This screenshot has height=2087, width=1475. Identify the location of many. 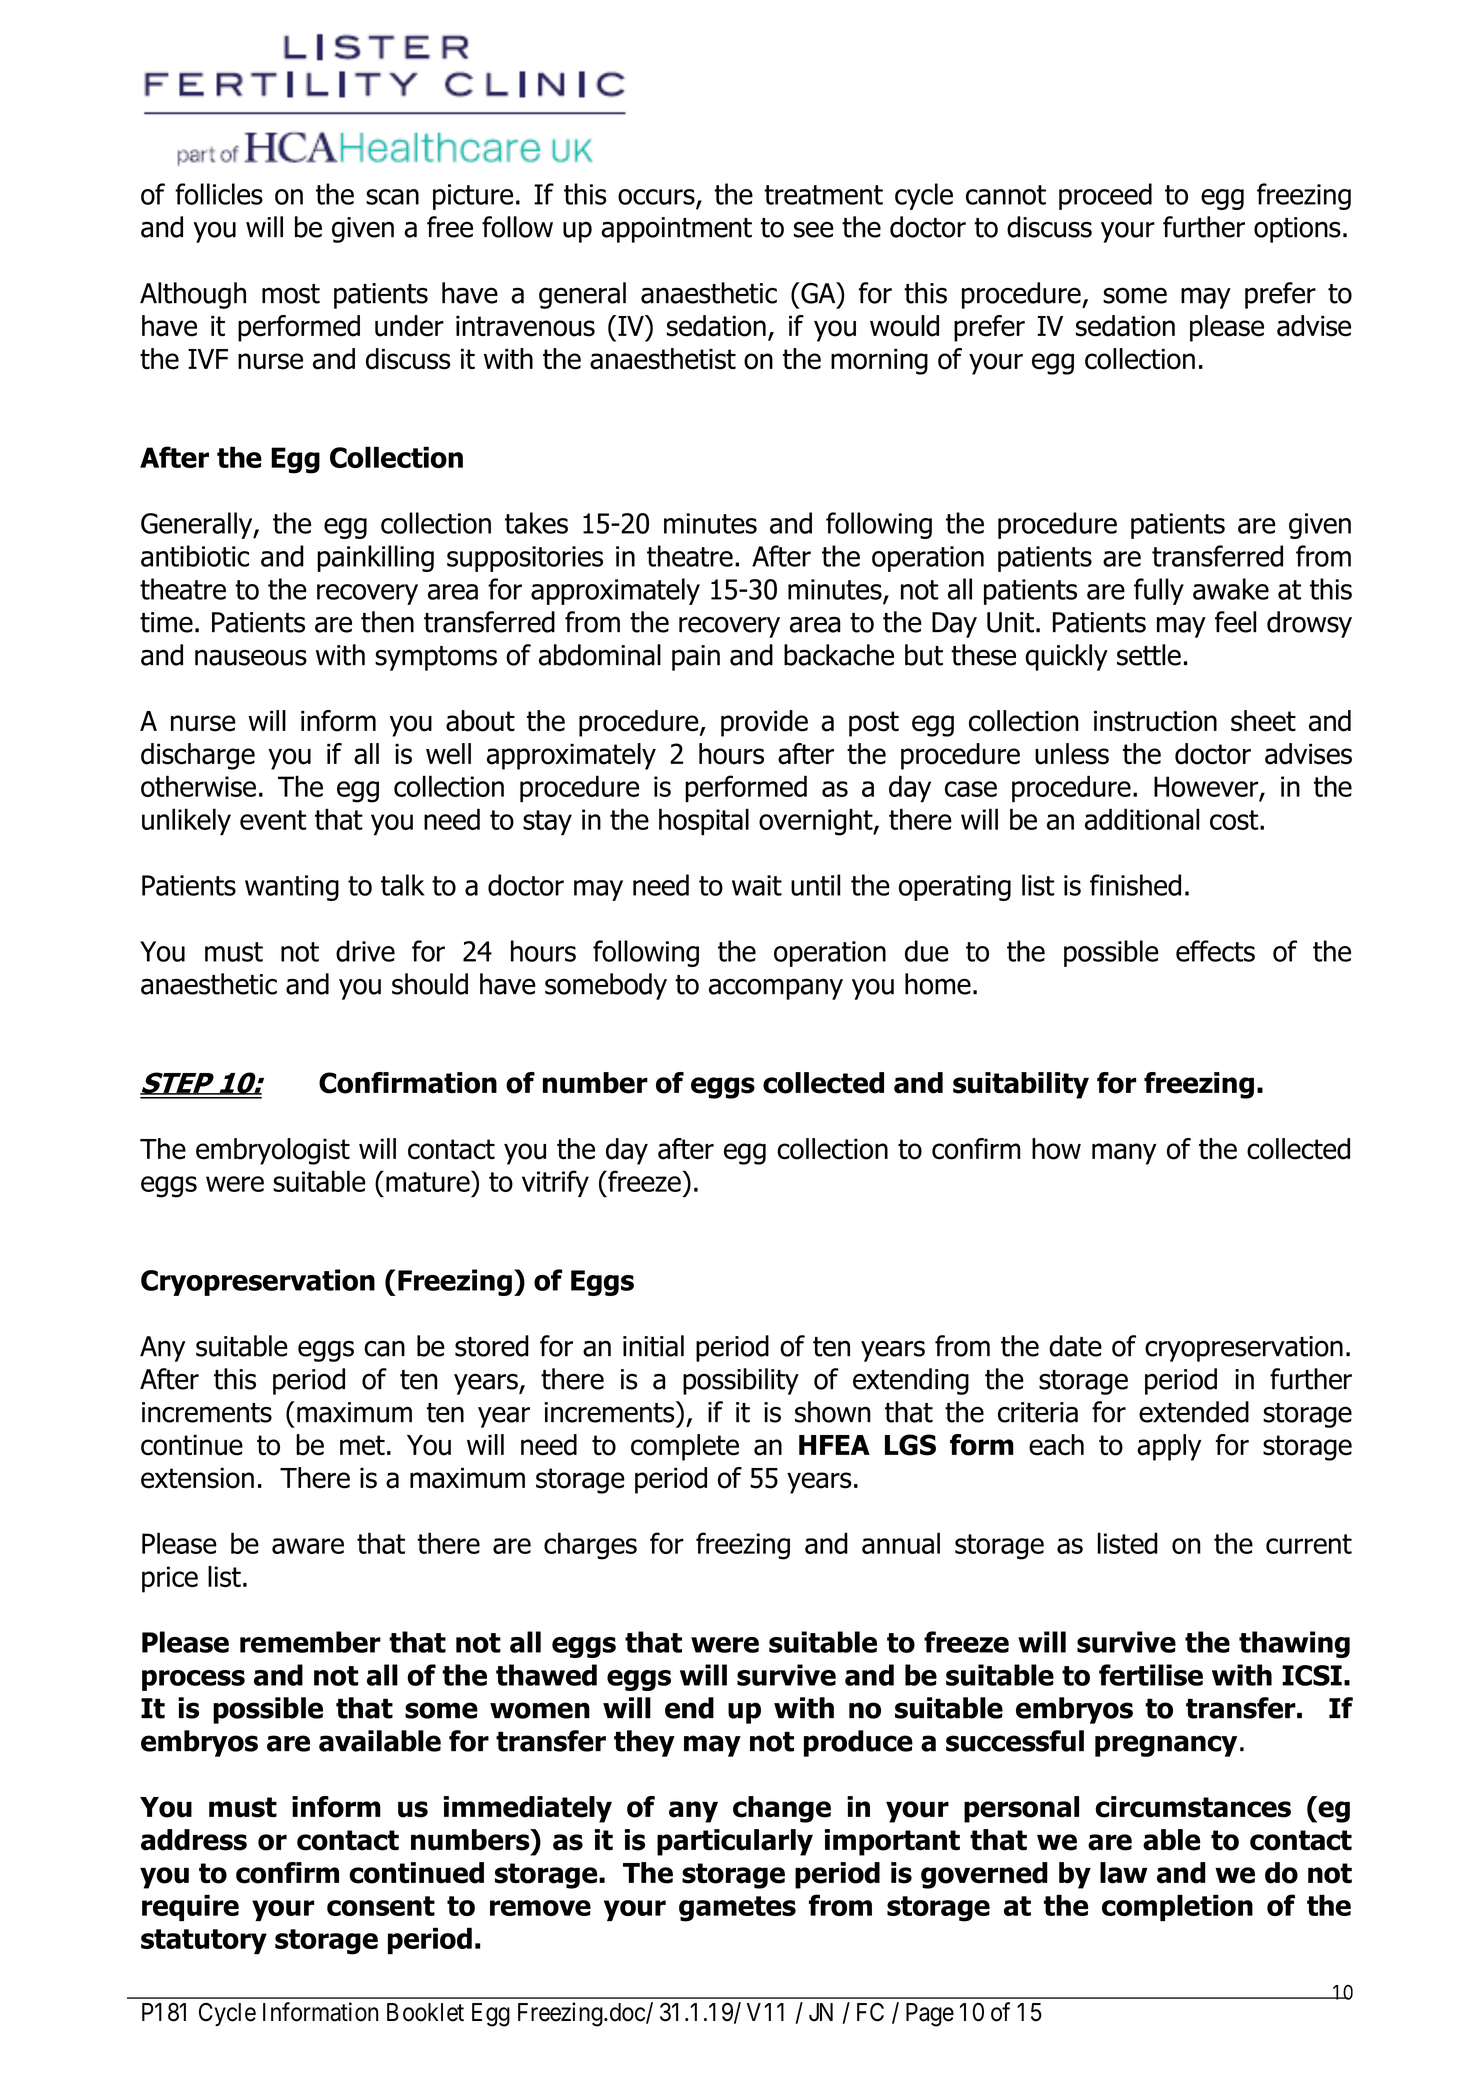
(1124, 1154).
